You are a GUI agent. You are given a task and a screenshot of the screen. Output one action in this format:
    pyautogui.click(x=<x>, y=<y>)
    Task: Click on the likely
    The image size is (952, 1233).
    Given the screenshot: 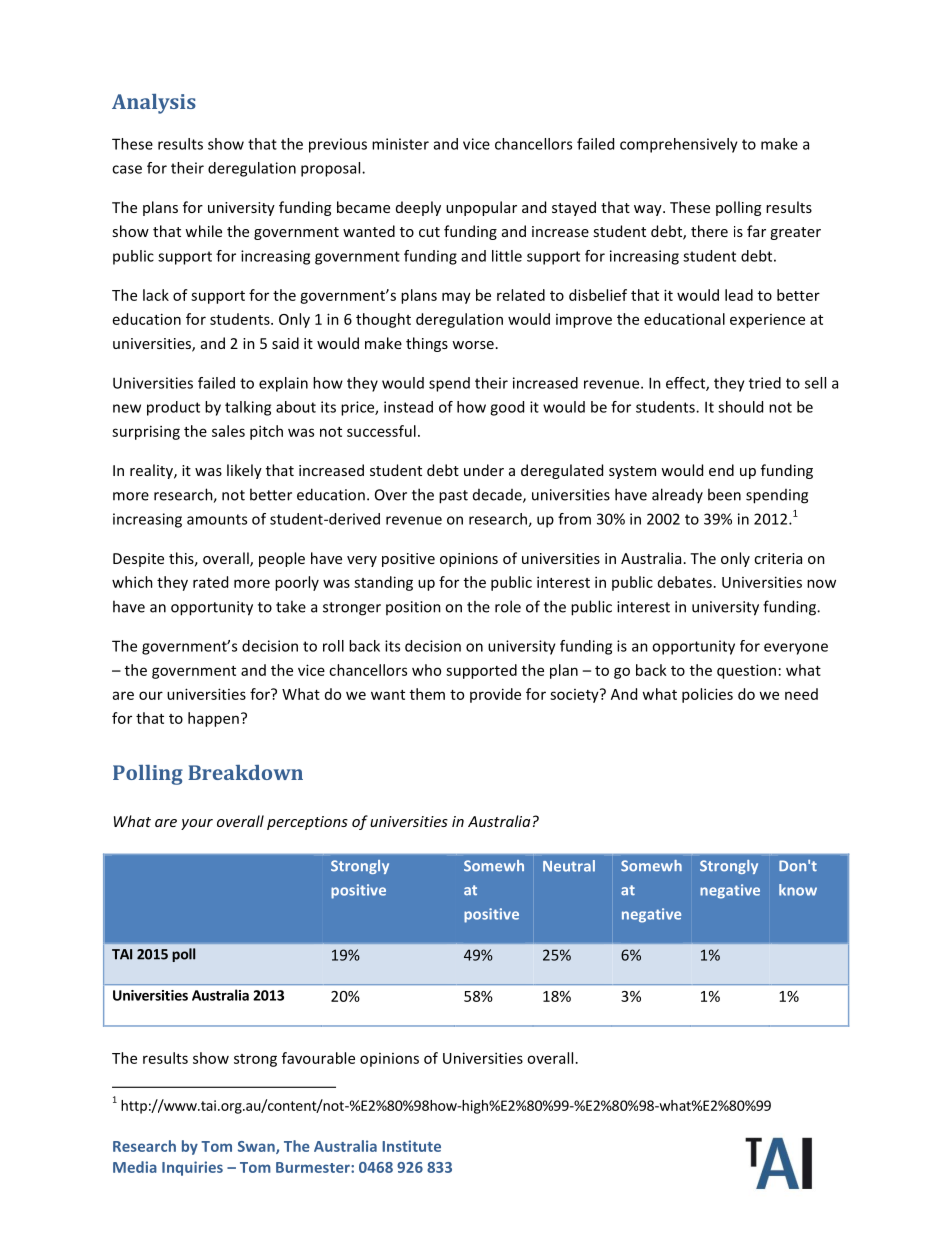 What is the action you would take?
    pyautogui.click(x=244, y=471)
